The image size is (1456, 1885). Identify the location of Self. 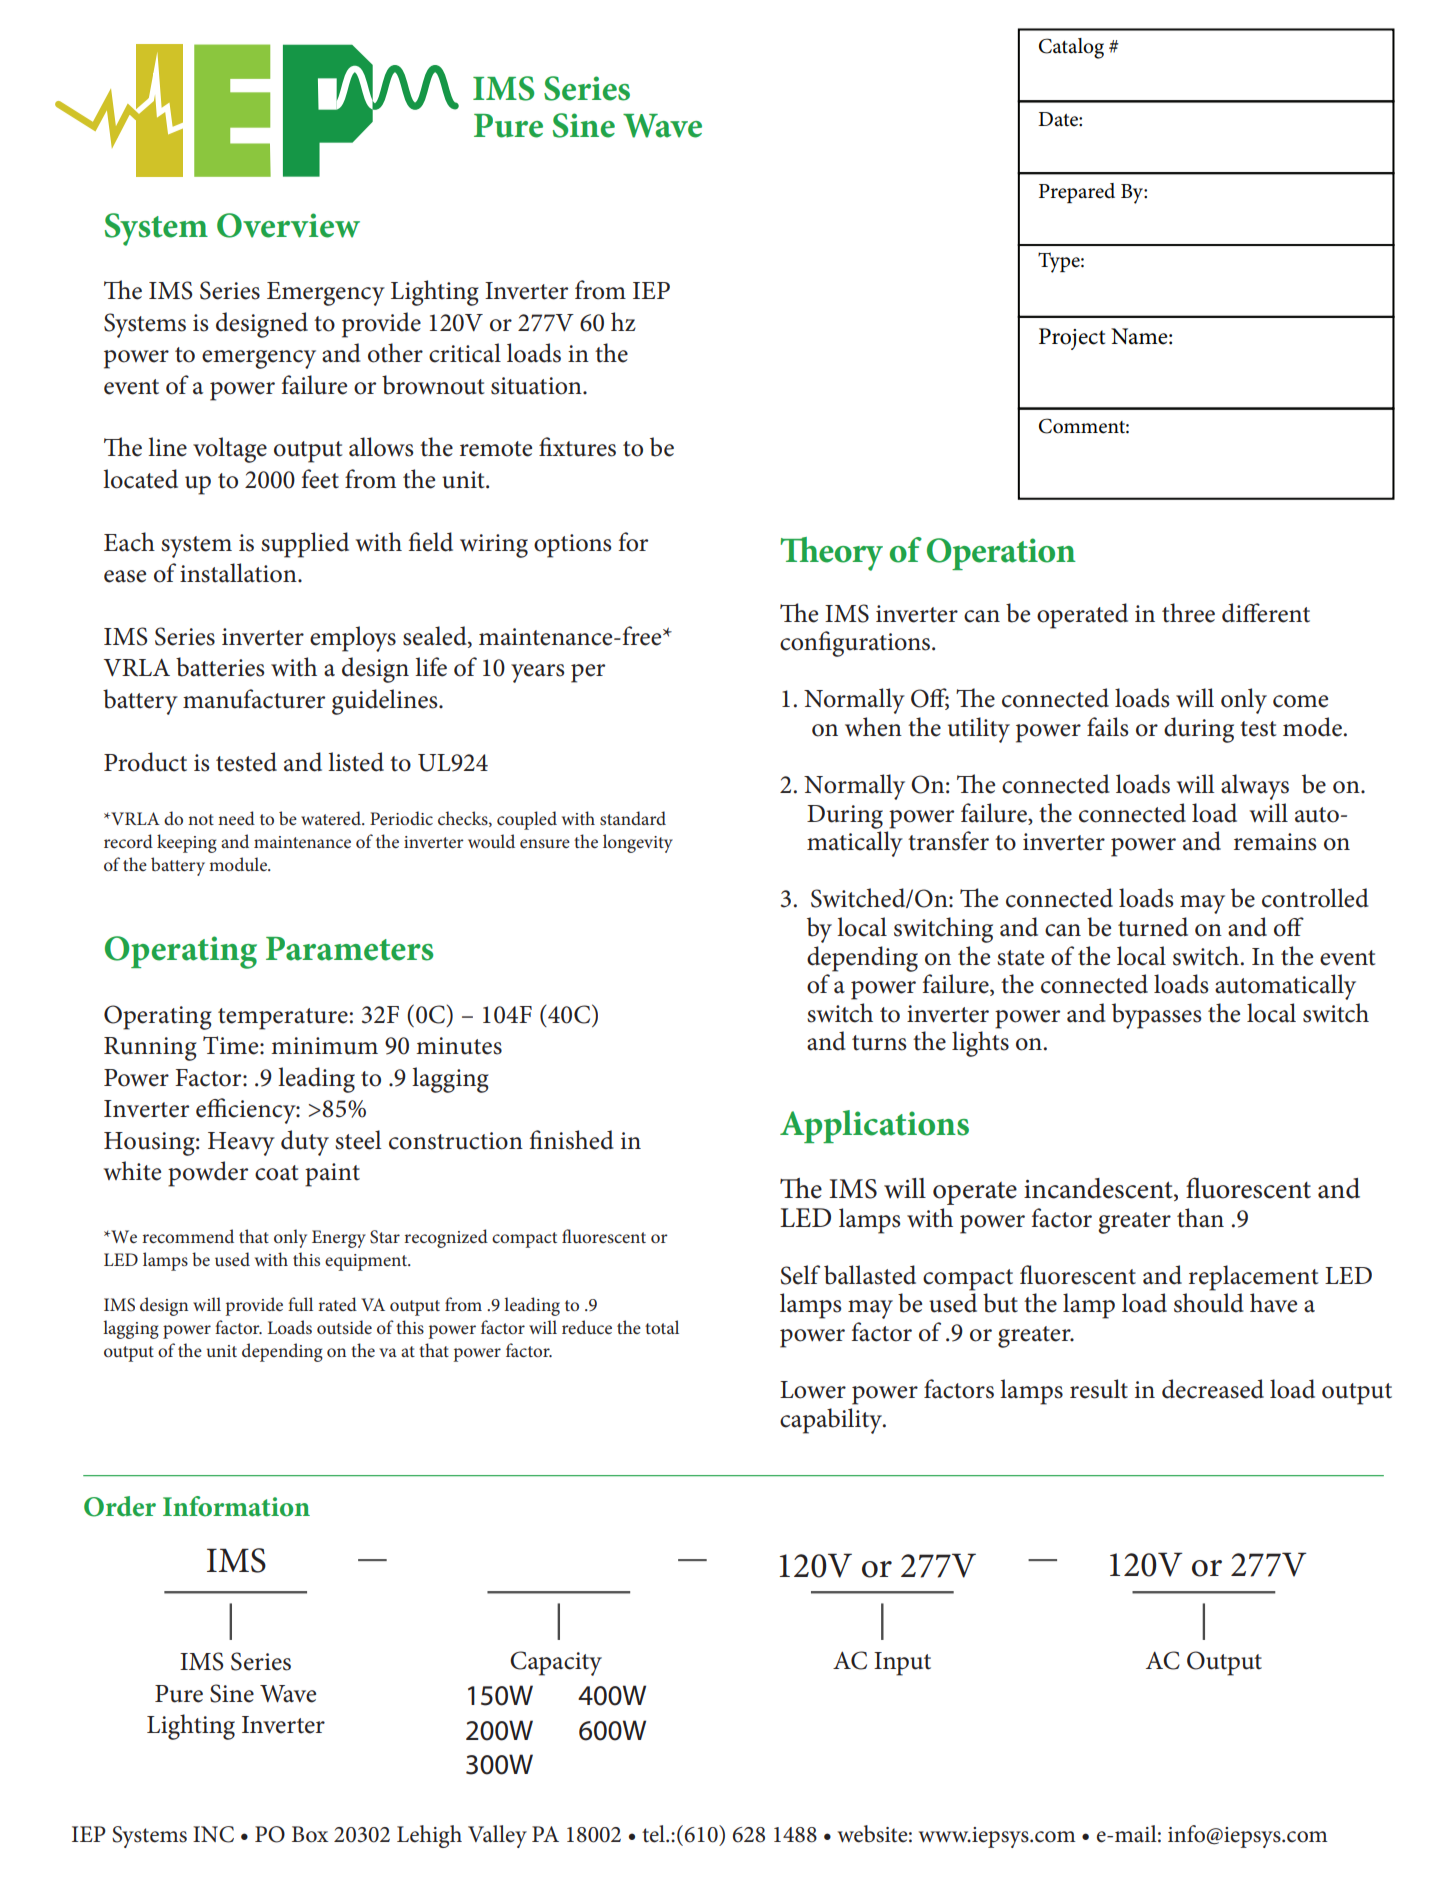
(800, 1275).
